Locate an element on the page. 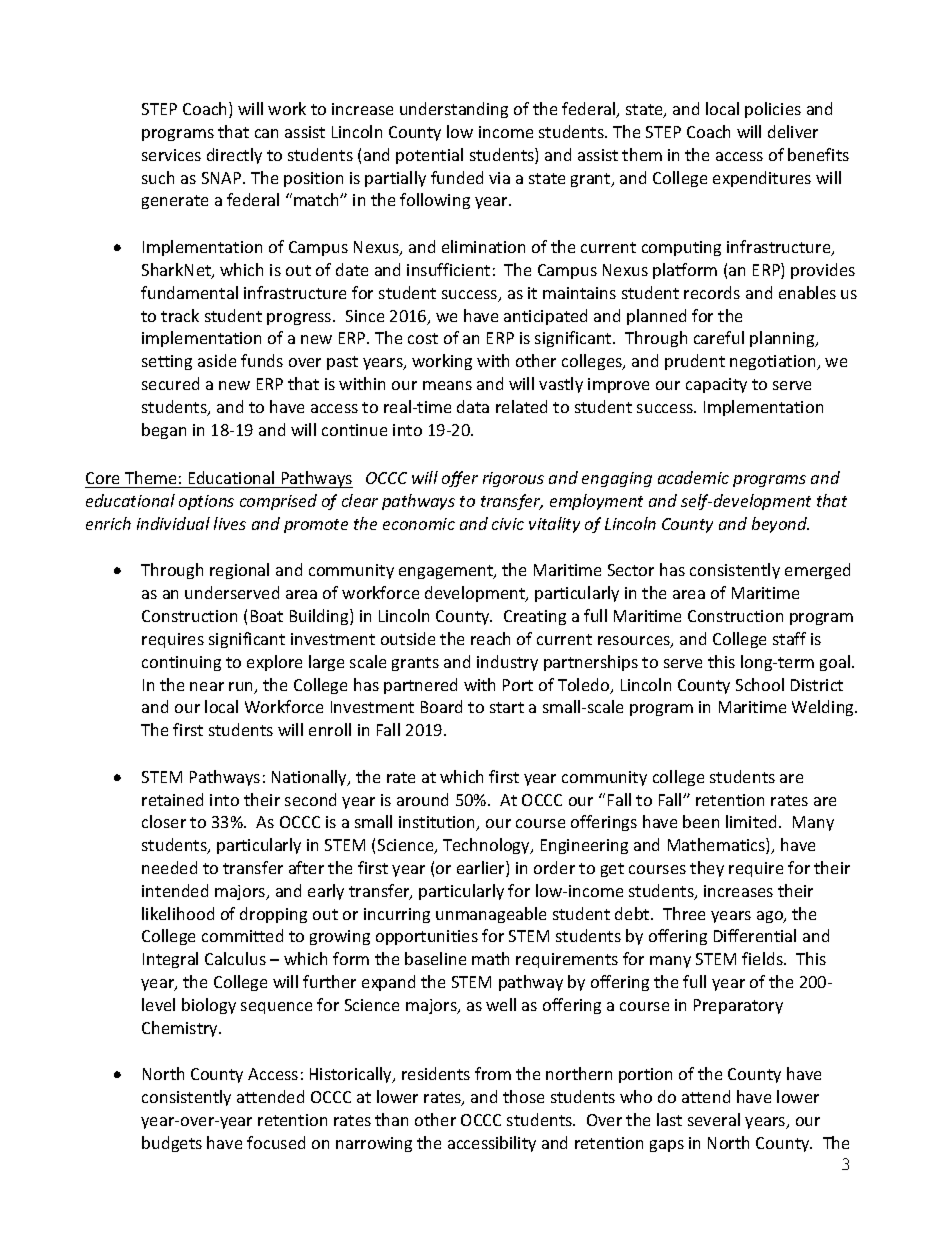 The width and height of the image is (952, 1233). deliver is located at coordinates (793, 131).
